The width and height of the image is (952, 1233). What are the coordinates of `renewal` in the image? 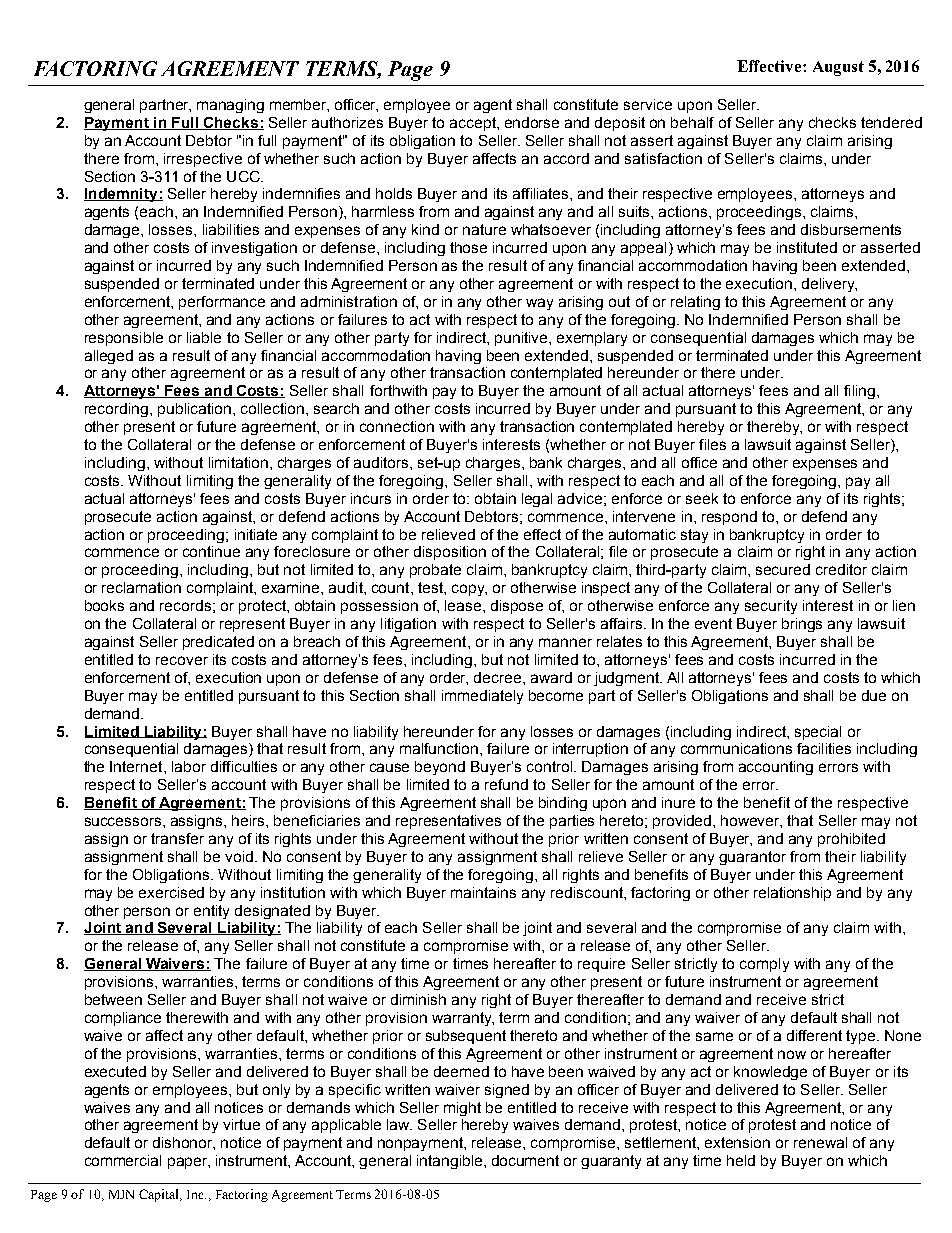 It's located at (820, 1142).
